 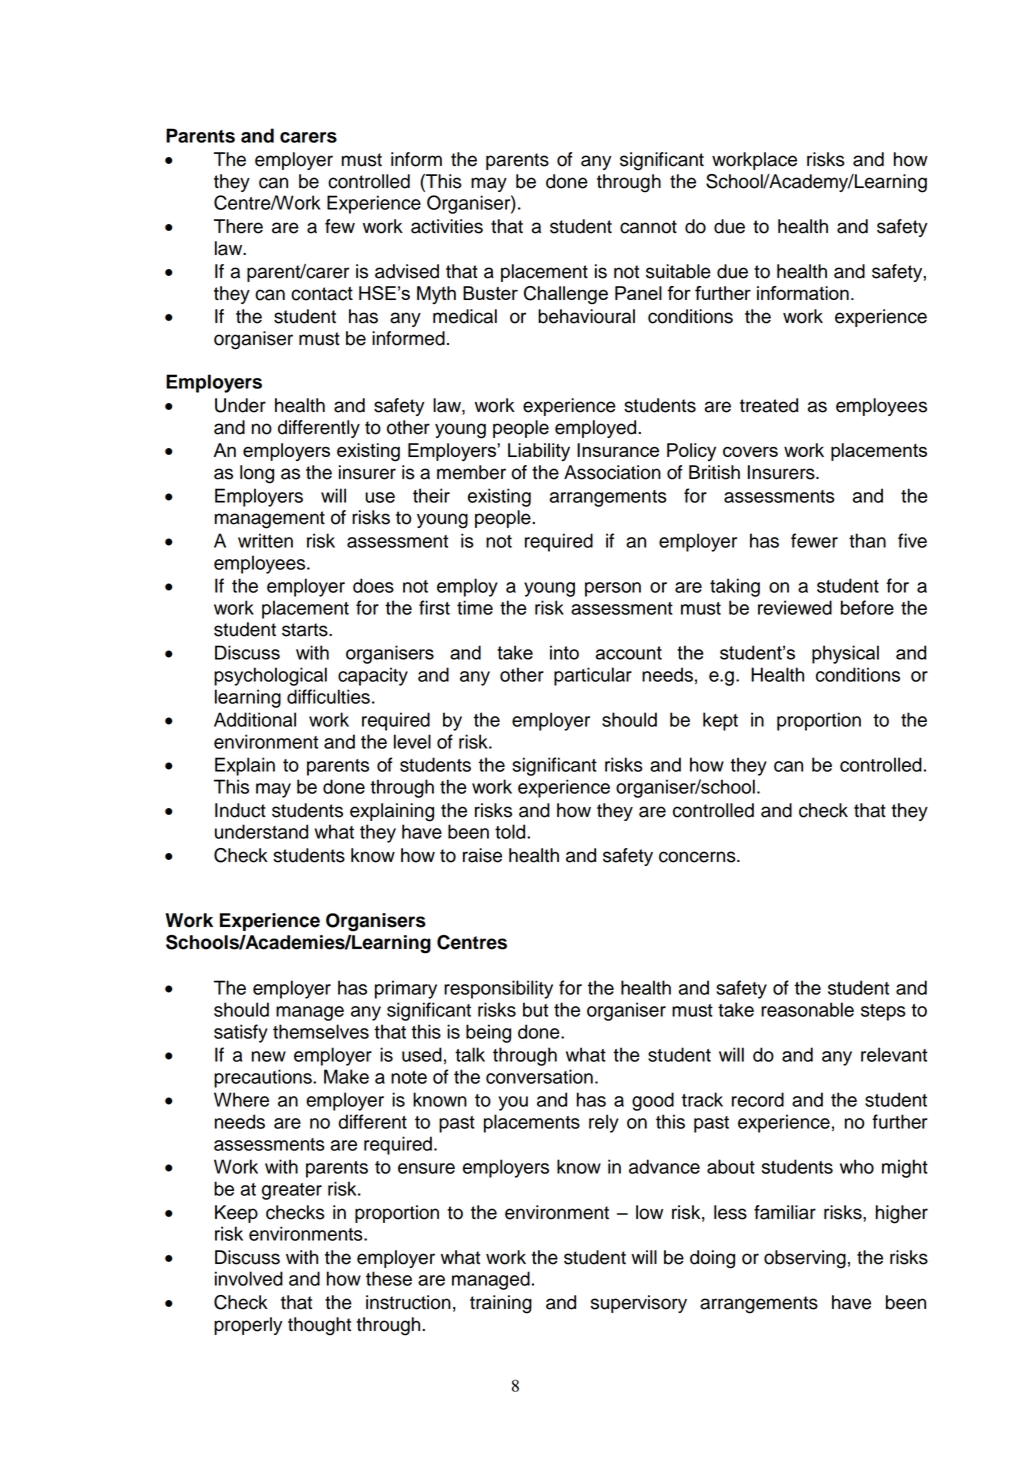 I want to click on conversation, so click(x=539, y=1076).
